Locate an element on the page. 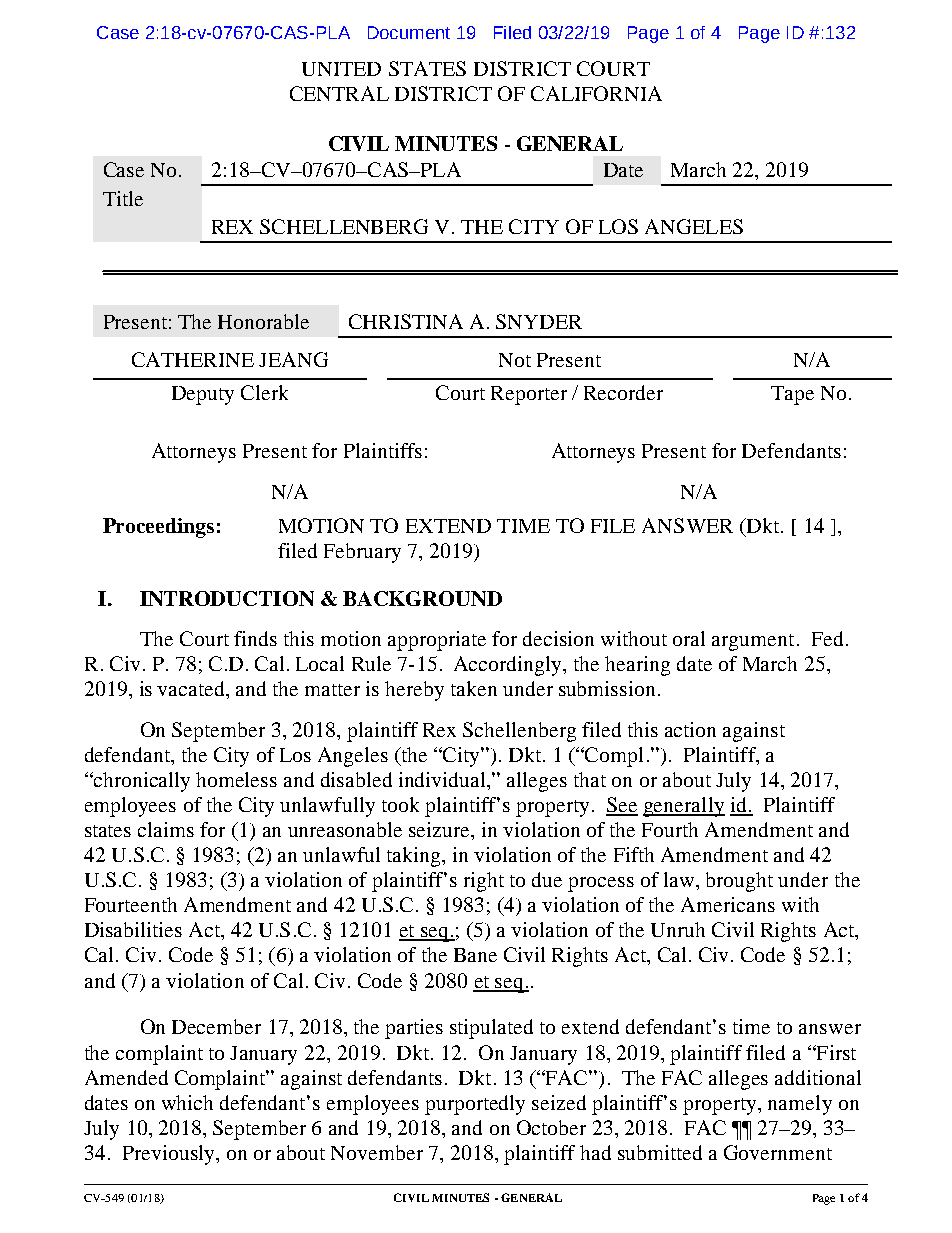 Image resolution: width=952 pixels, height=1233 pixels. vacated is located at coordinates (192, 688).
